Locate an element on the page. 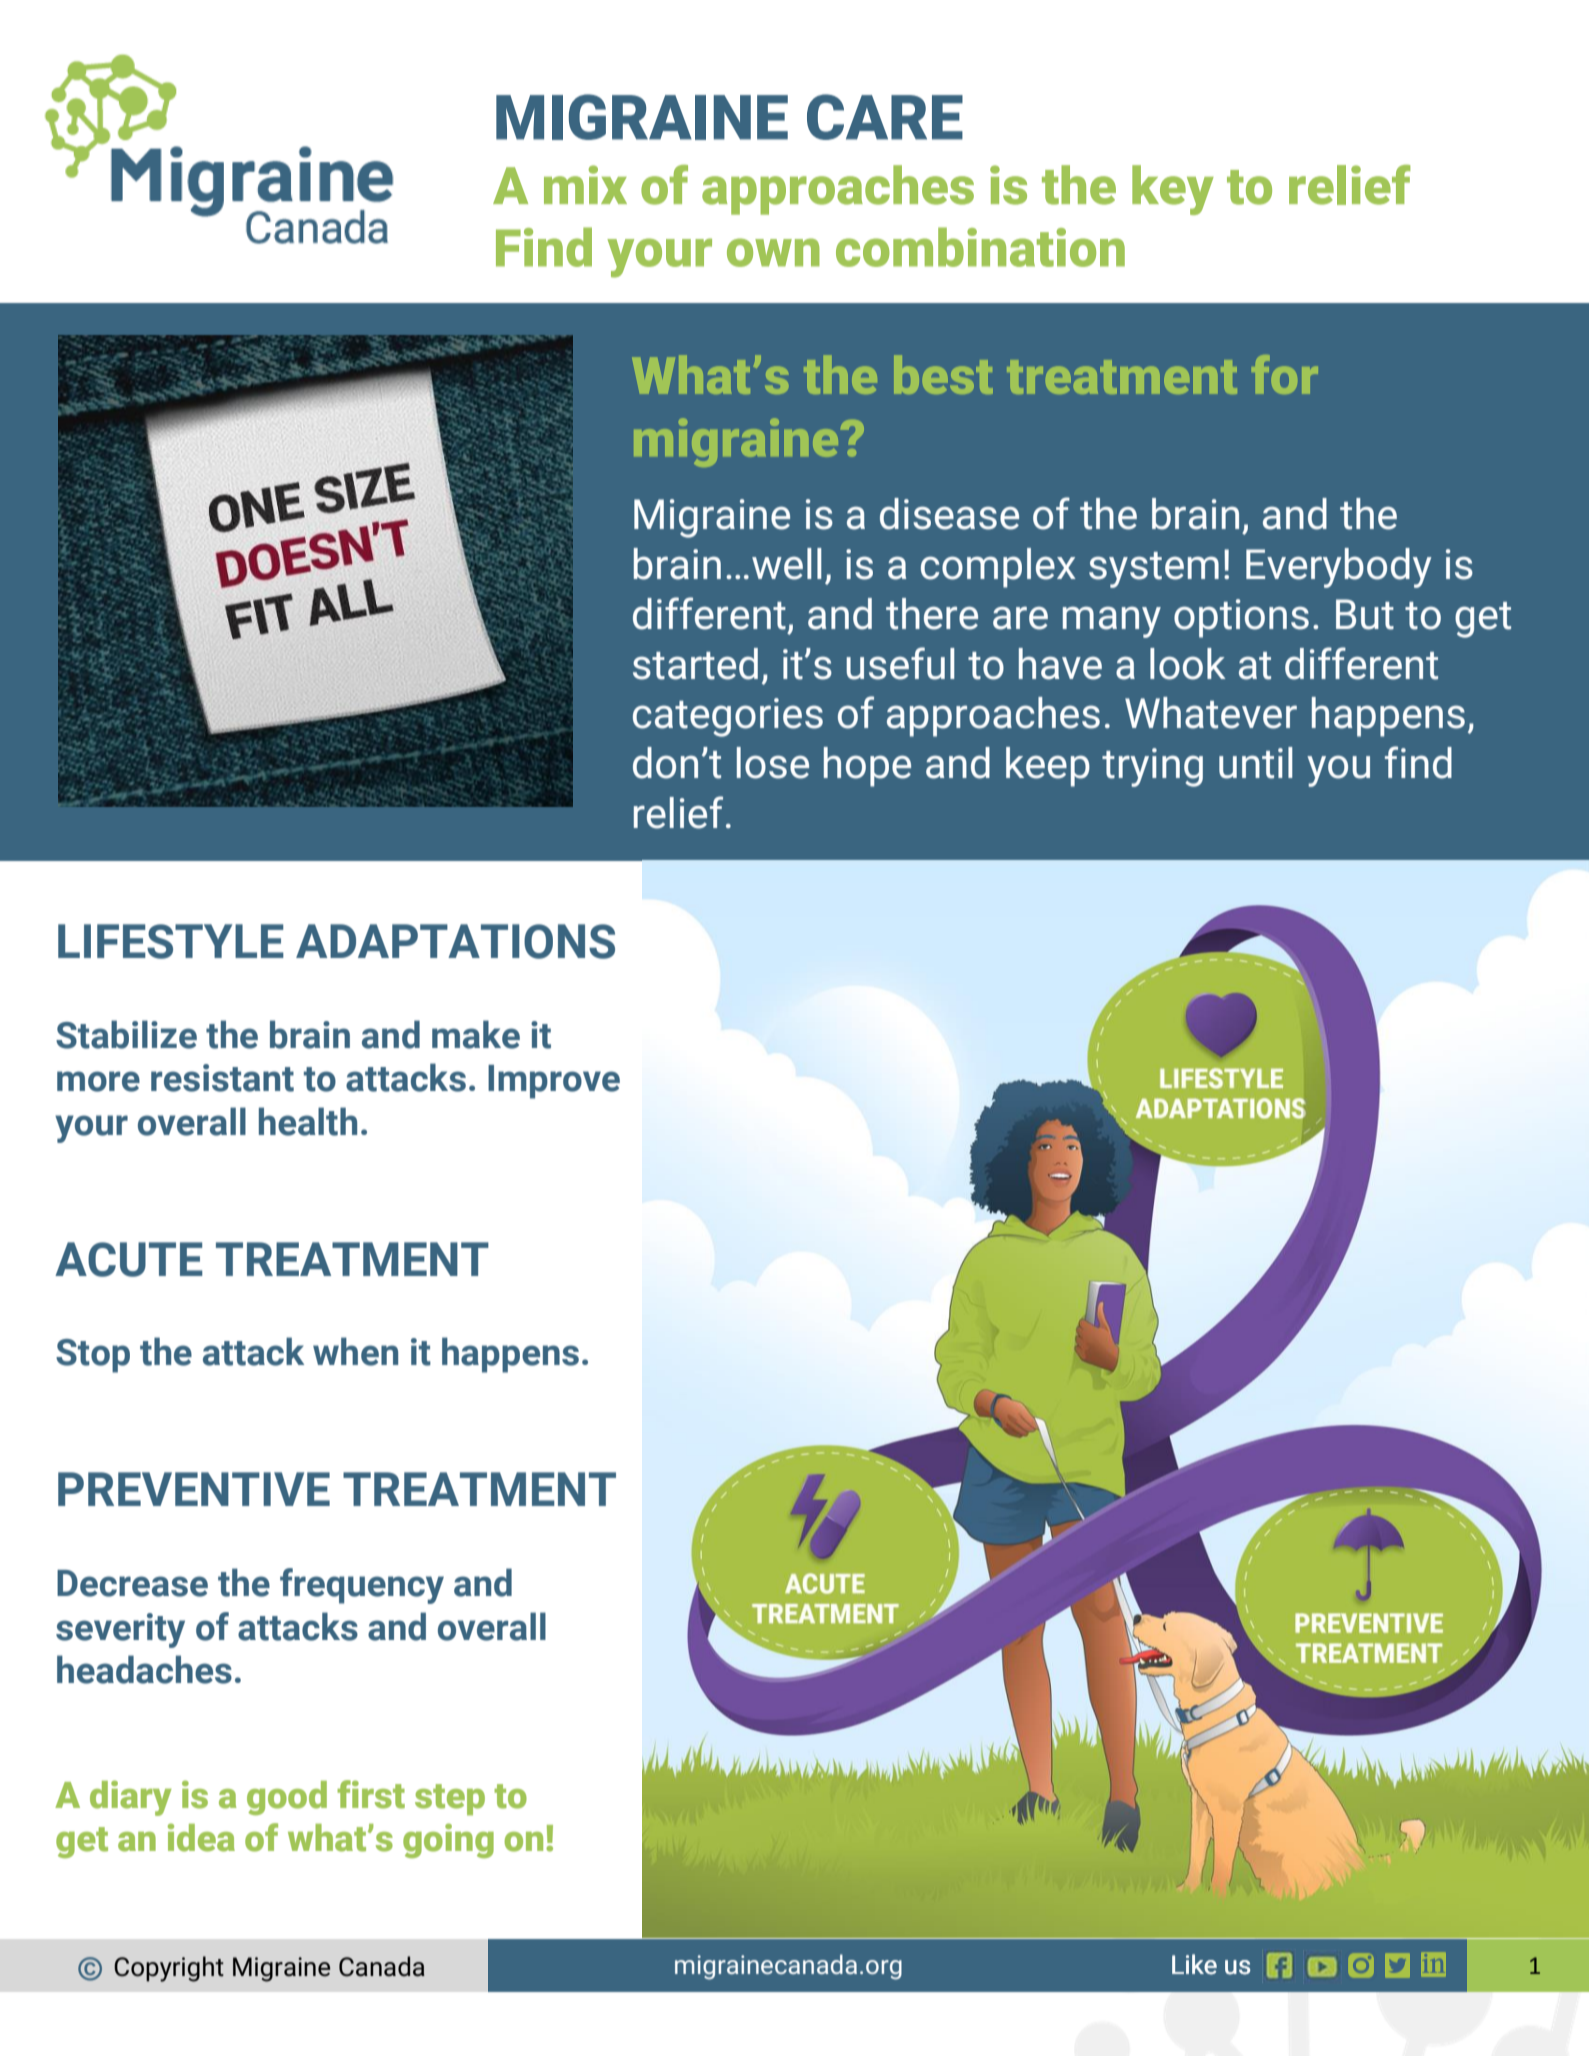 This document has height=2056, width=1589. mix is located at coordinates (585, 184).
